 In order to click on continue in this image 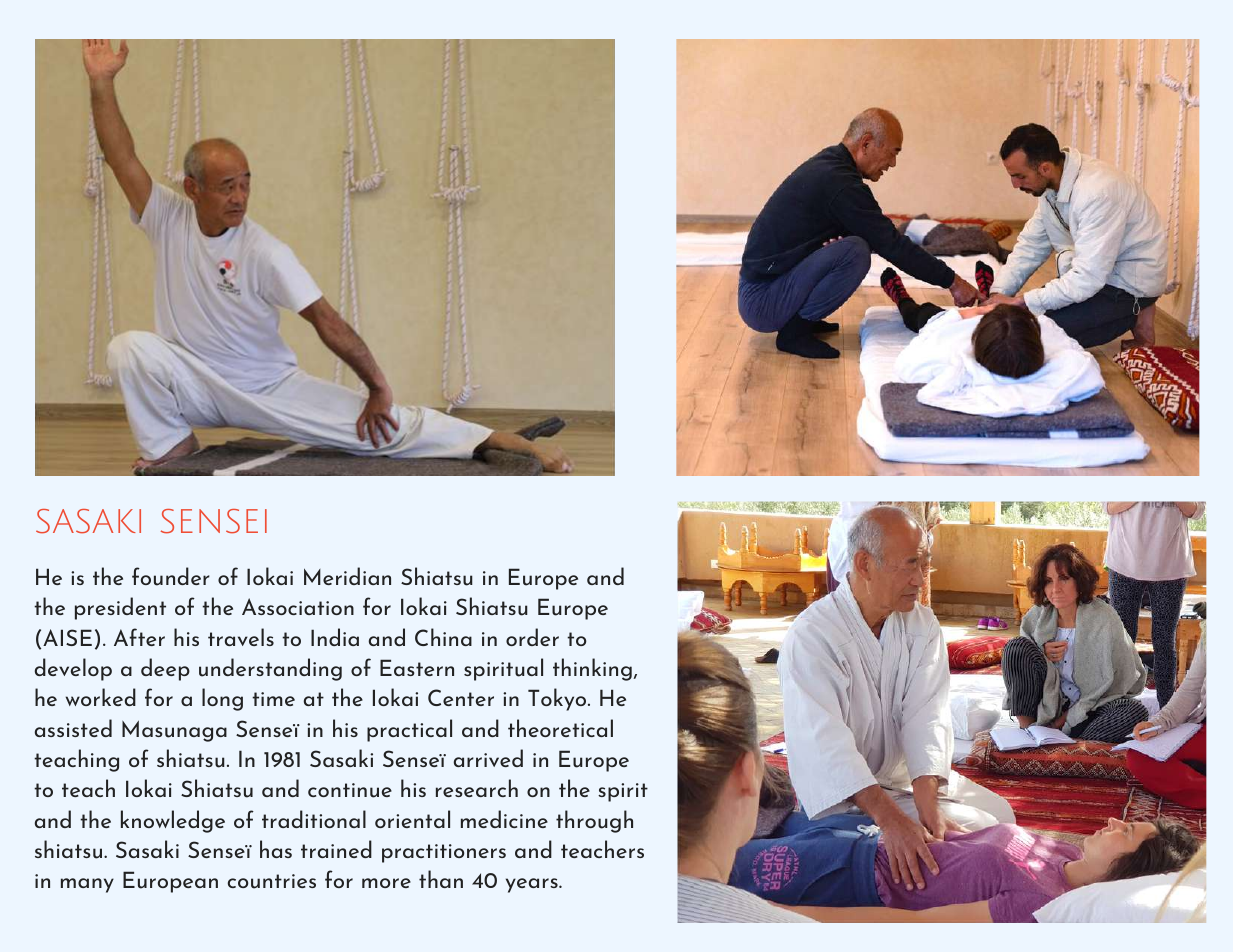, I will do `click(350, 790)`.
